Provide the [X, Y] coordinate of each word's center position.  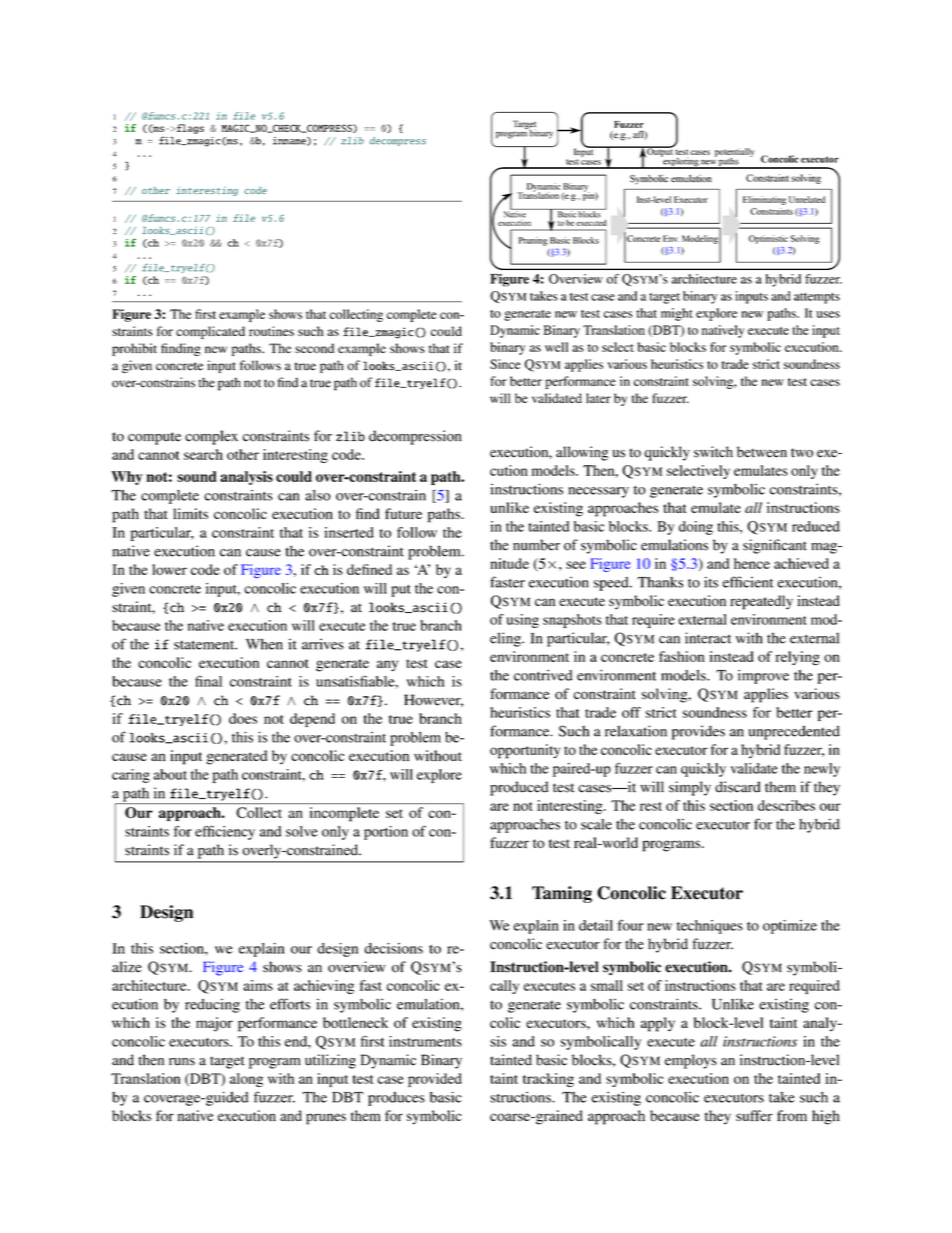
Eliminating [764, 200]
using [523, 621]
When [264, 644]
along [246, 1080]
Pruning [533, 241]
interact [708, 638]
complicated [210, 332]
